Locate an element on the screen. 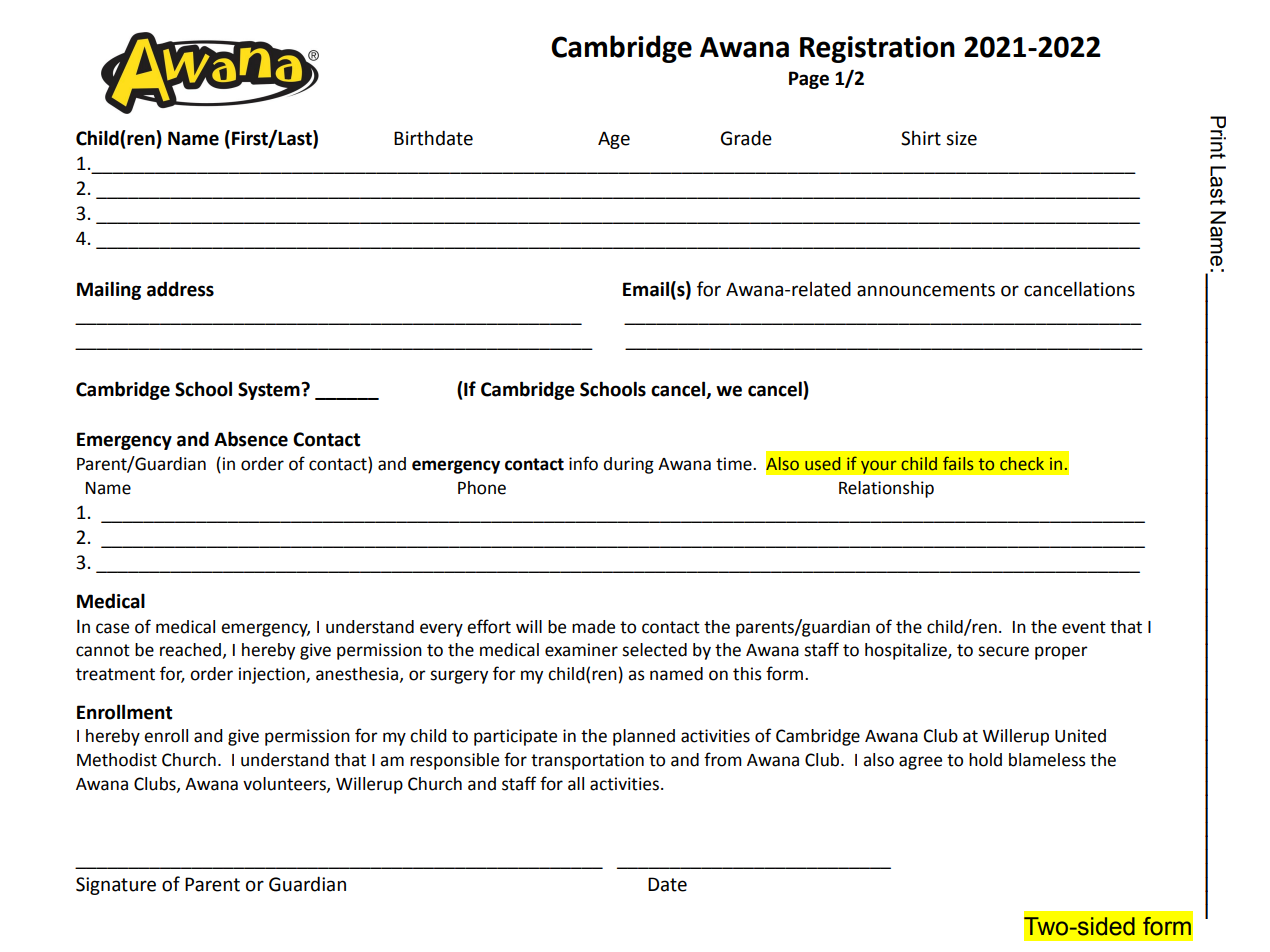  Absence is located at coordinates (251, 439).
